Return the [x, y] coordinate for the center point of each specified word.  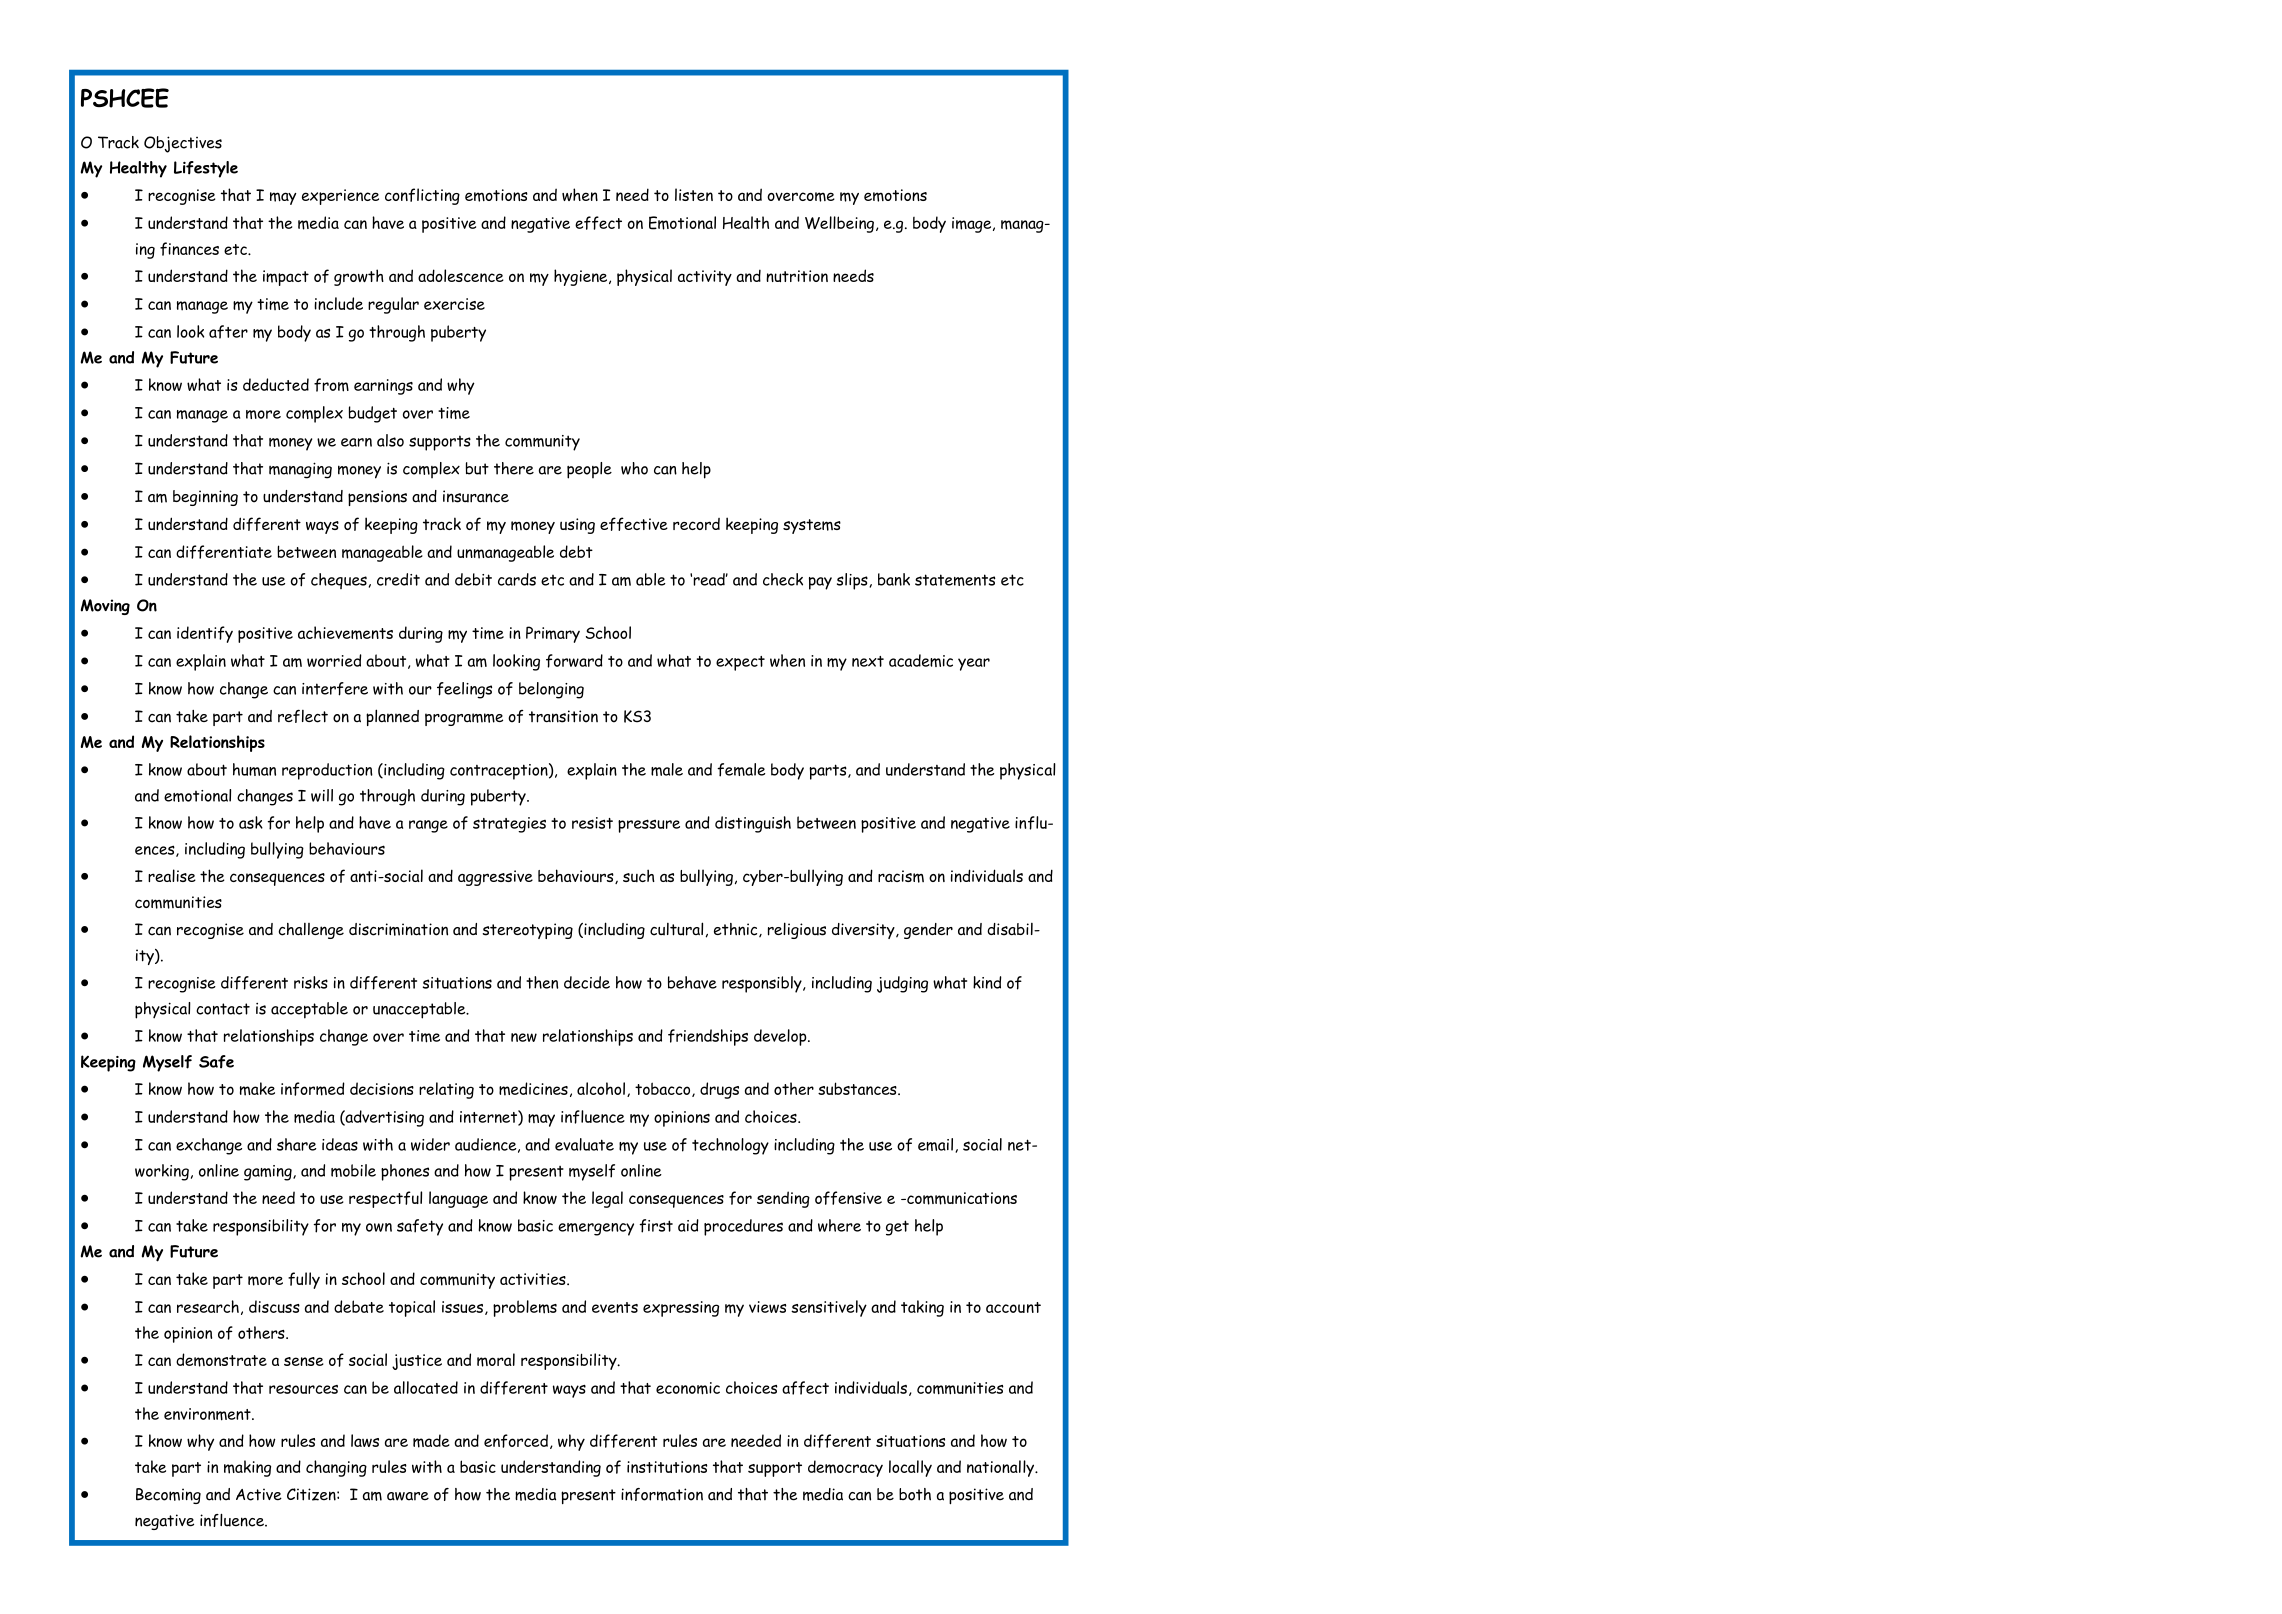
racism [901, 876]
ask [251, 822]
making [247, 1468]
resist [592, 823]
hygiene [582, 277]
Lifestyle [206, 169]
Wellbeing [839, 224]
